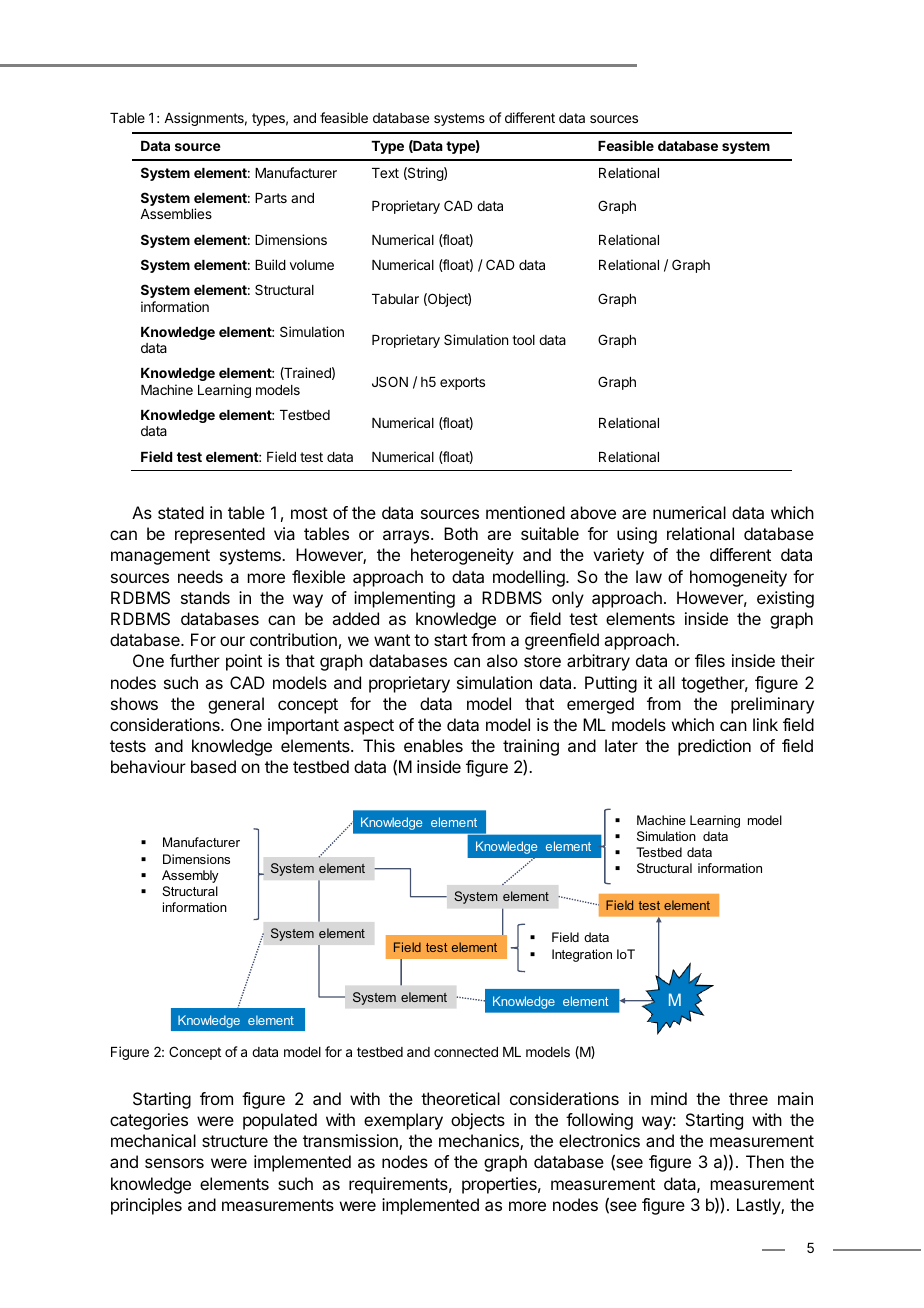 Image resolution: width=924 pixels, height=1308 pixels. I want to click on general, so click(236, 705).
